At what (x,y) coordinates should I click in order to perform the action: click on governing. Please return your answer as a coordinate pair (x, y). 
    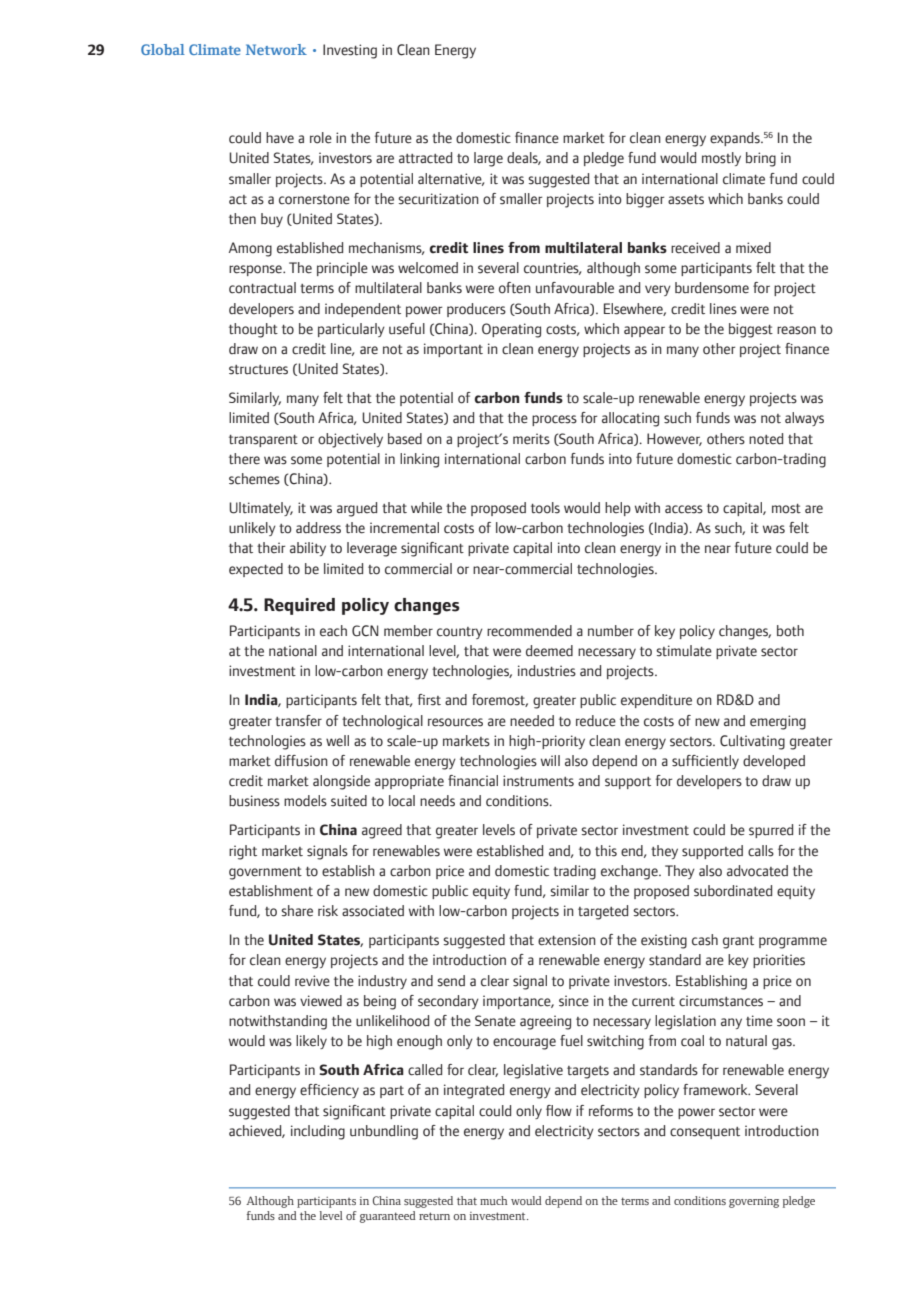
    Looking at the image, I should click on (754, 1202).
